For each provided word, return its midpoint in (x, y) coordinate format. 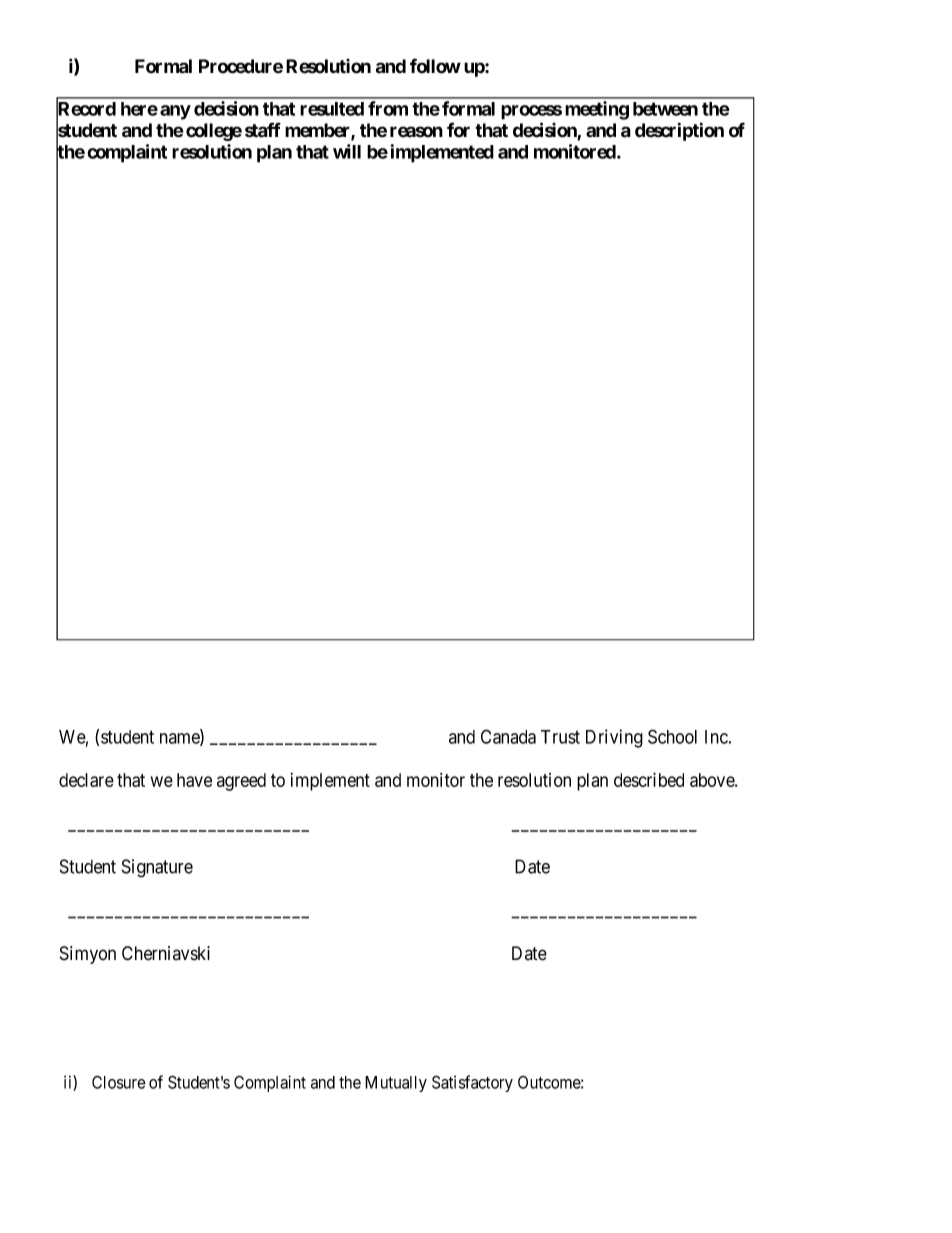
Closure (119, 1082)
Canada (508, 736)
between (665, 109)
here (139, 109)
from (388, 108)
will (347, 151)
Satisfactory (472, 1083)
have (194, 780)
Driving (614, 738)
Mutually (396, 1084)
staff (263, 130)
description (679, 131)
